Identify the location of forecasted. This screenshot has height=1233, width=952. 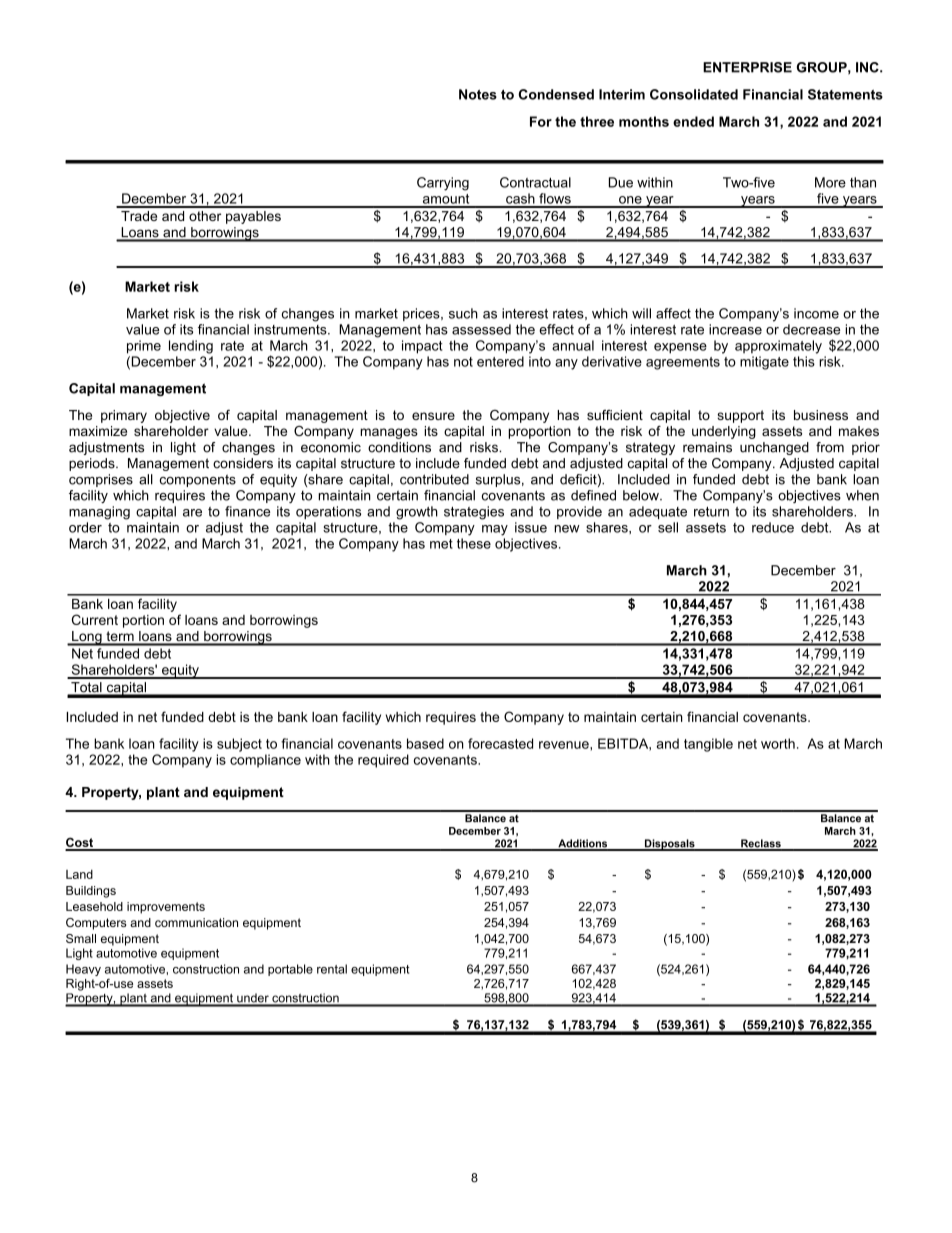
(500, 743).
